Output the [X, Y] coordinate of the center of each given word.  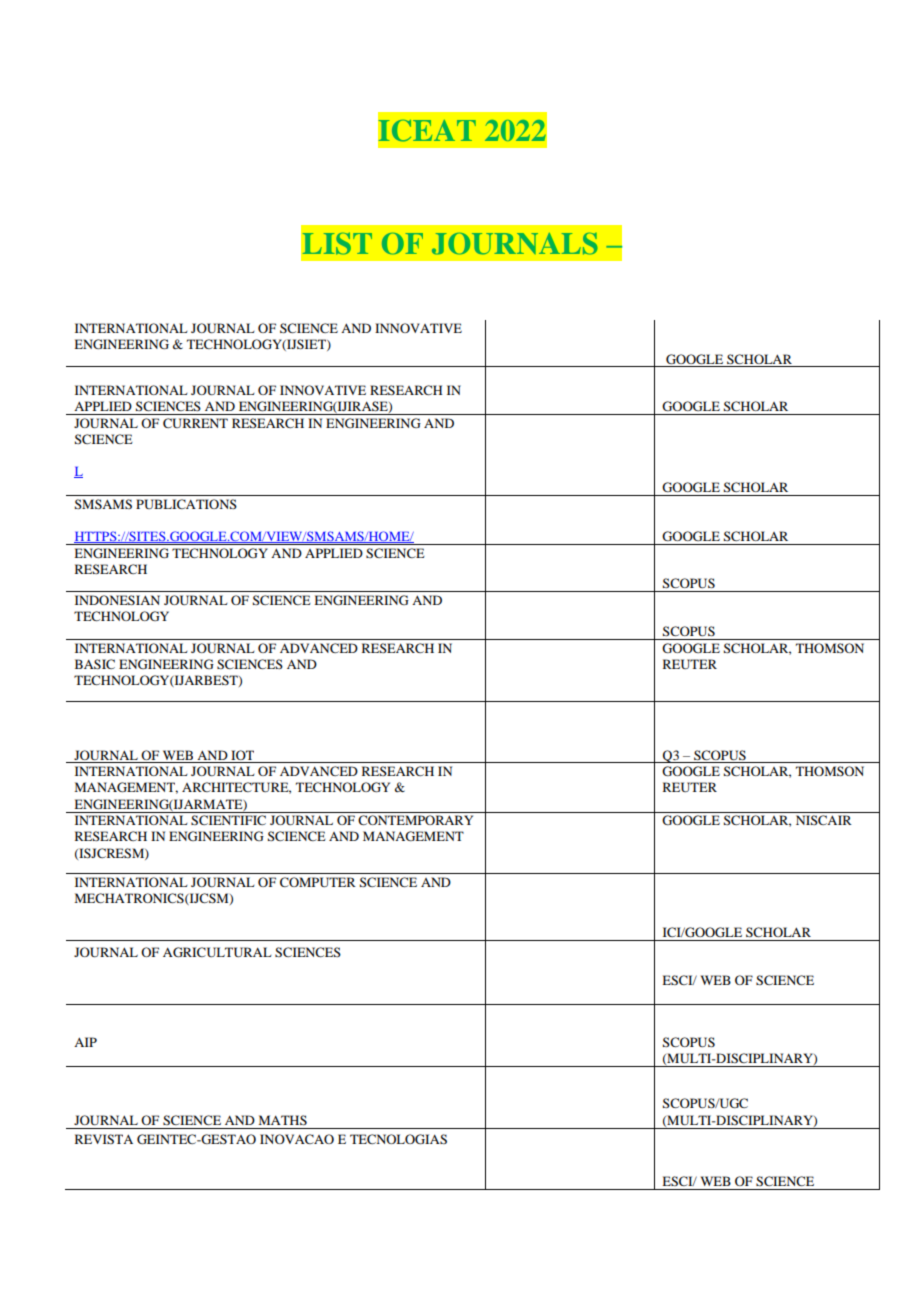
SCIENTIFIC [228, 820]
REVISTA [104, 1139]
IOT [242, 755]
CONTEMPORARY [415, 820]
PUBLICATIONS [186, 504]
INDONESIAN [117, 600]
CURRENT [195, 423]
